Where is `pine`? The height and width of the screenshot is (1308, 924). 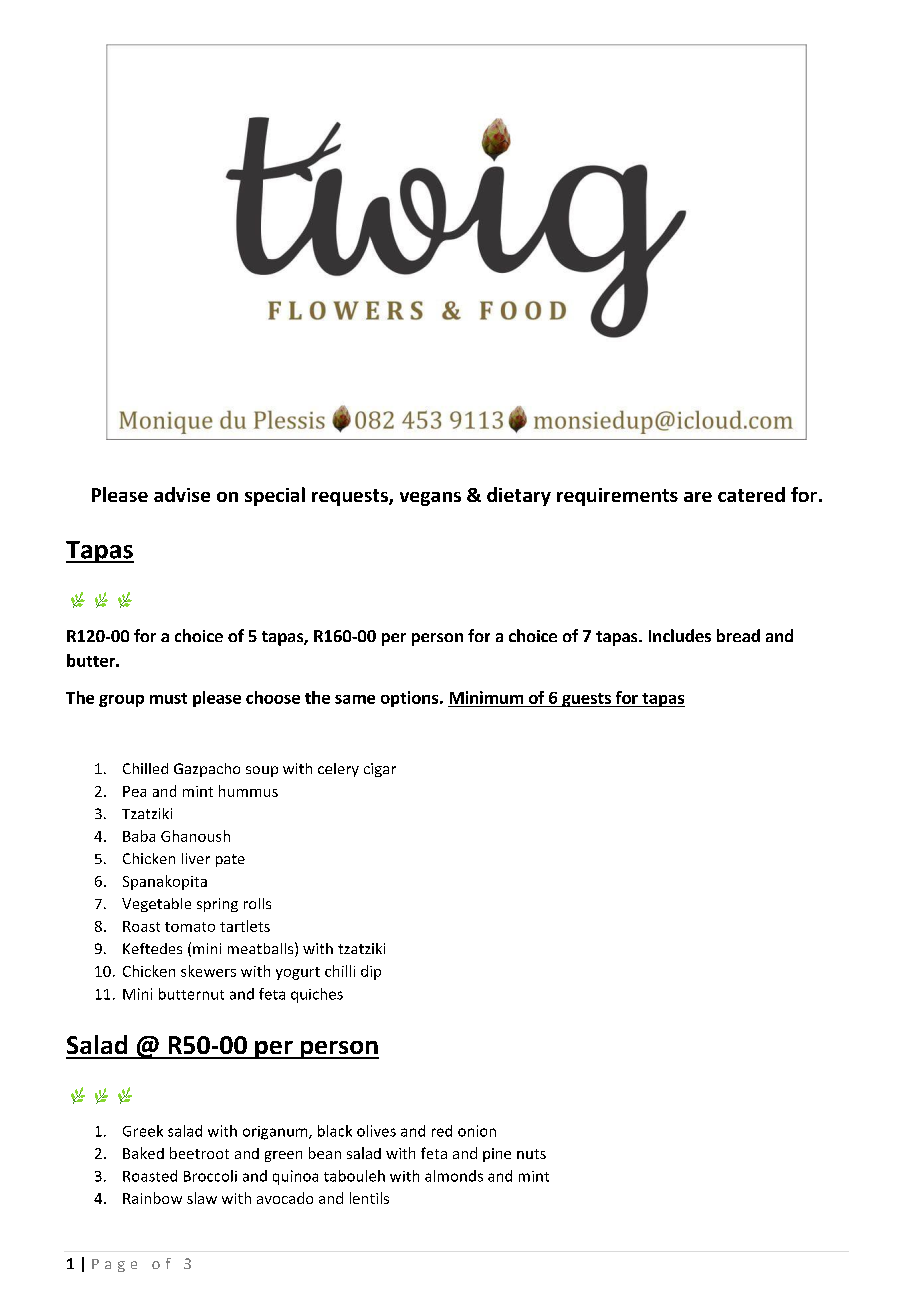 pine is located at coordinates (497, 1155).
